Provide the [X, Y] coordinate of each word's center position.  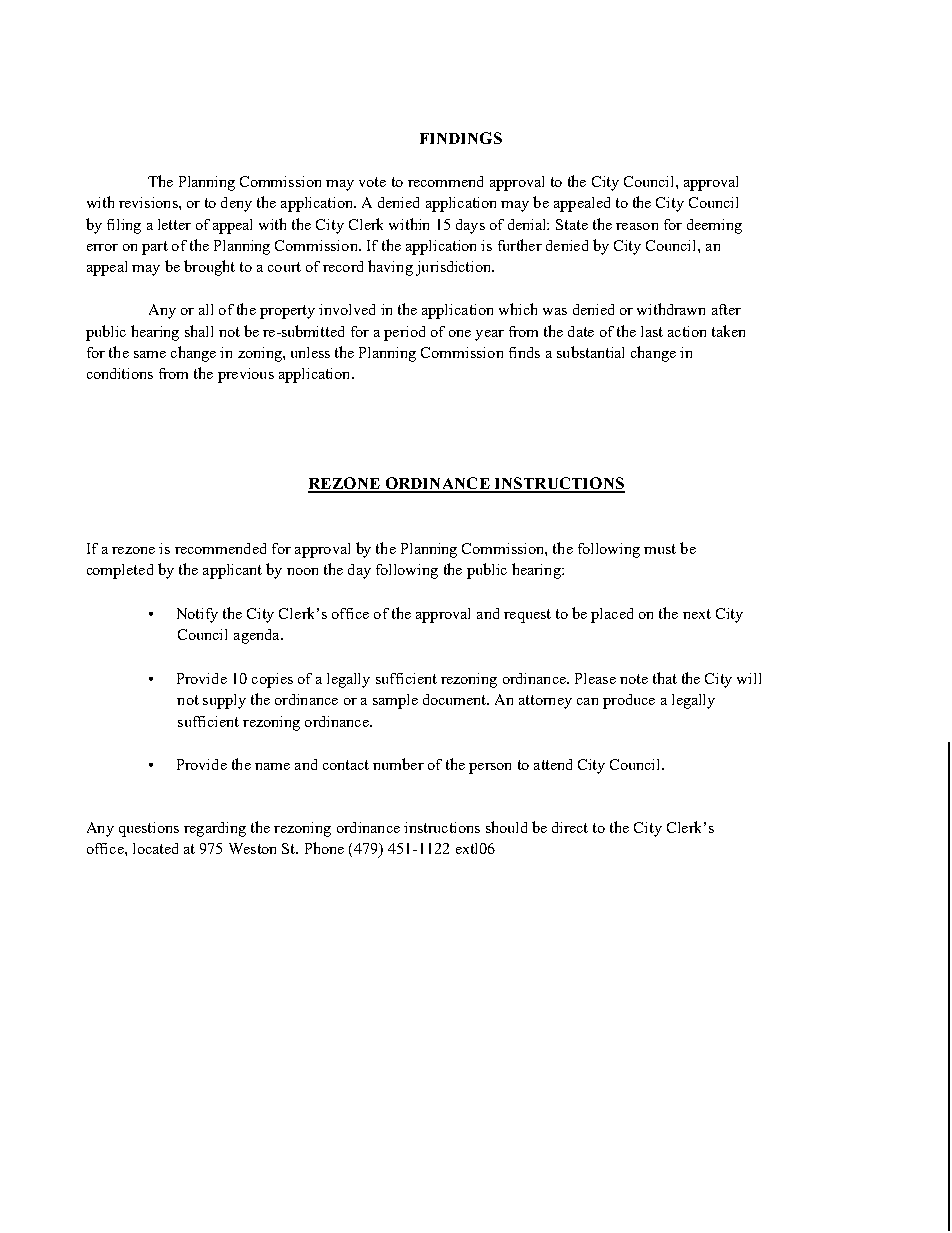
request [527, 616]
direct [570, 827]
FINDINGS [461, 138]
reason [637, 226]
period [404, 333]
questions [149, 829]
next [697, 614]
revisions [149, 202]
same [150, 354]
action [687, 331]
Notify [197, 615]
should [506, 827]
